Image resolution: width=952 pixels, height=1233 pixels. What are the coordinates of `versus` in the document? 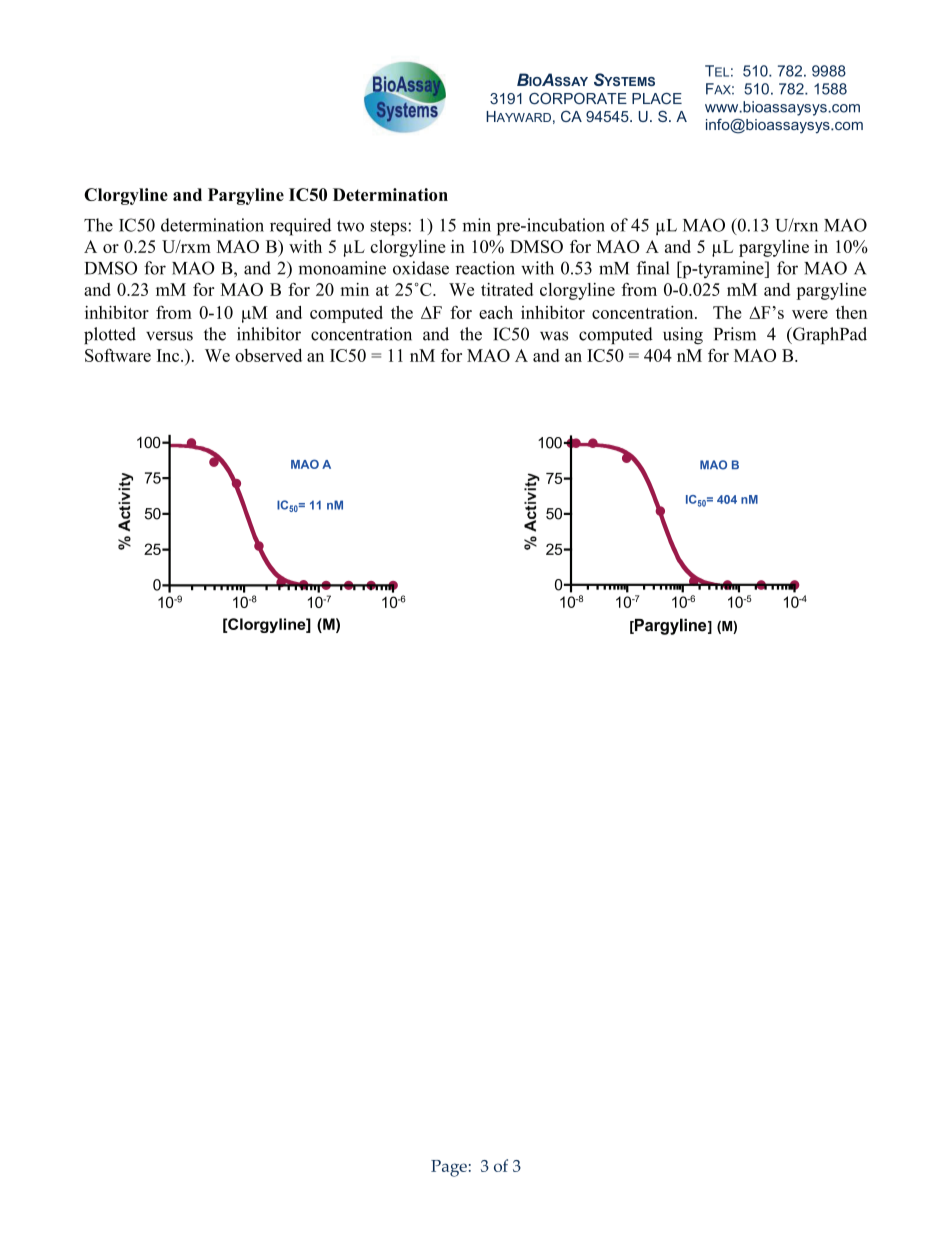 It's located at (169, 336).
